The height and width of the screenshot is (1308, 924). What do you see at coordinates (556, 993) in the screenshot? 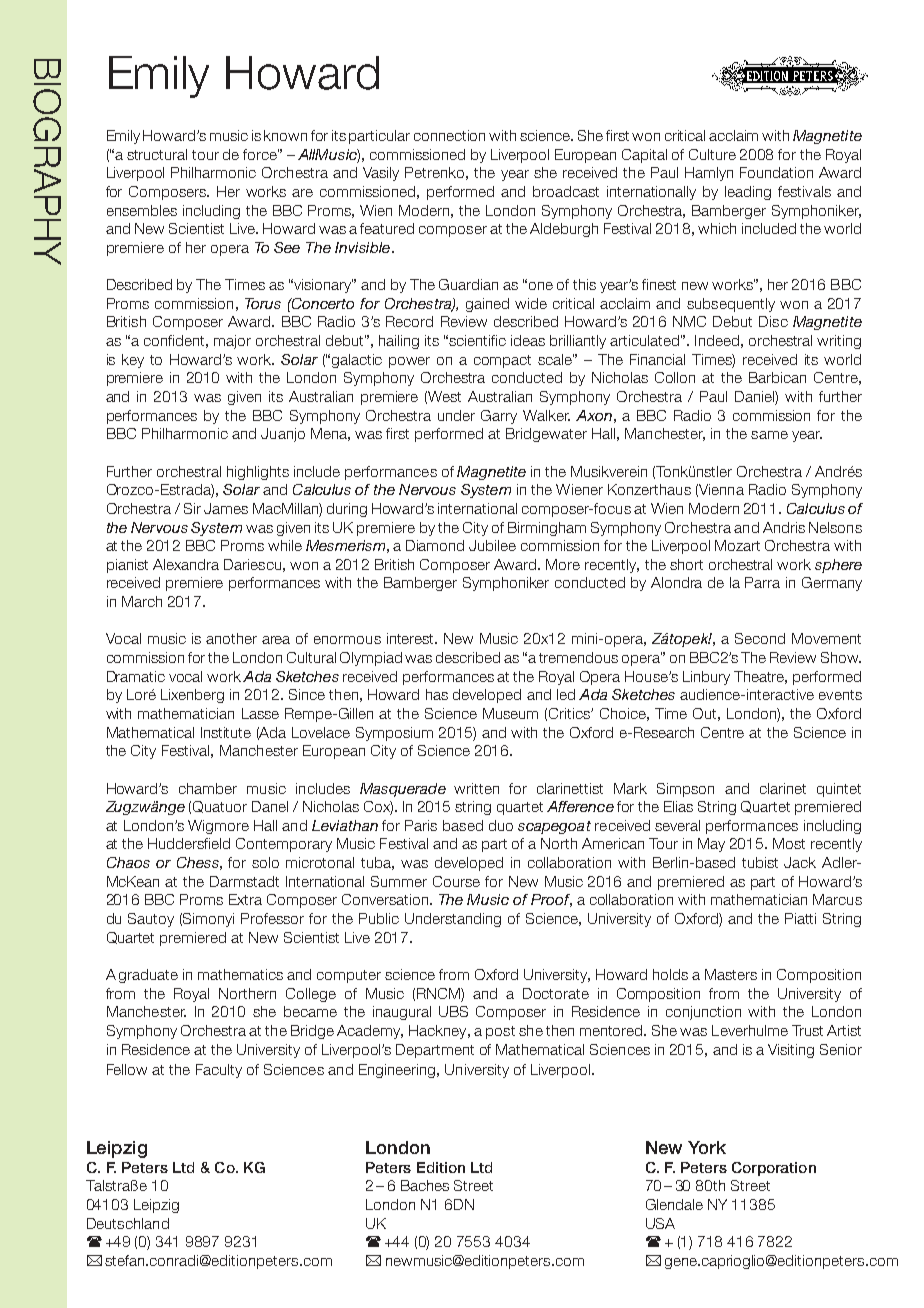
I see `Doctorate` at bounding box center [556, 993].
